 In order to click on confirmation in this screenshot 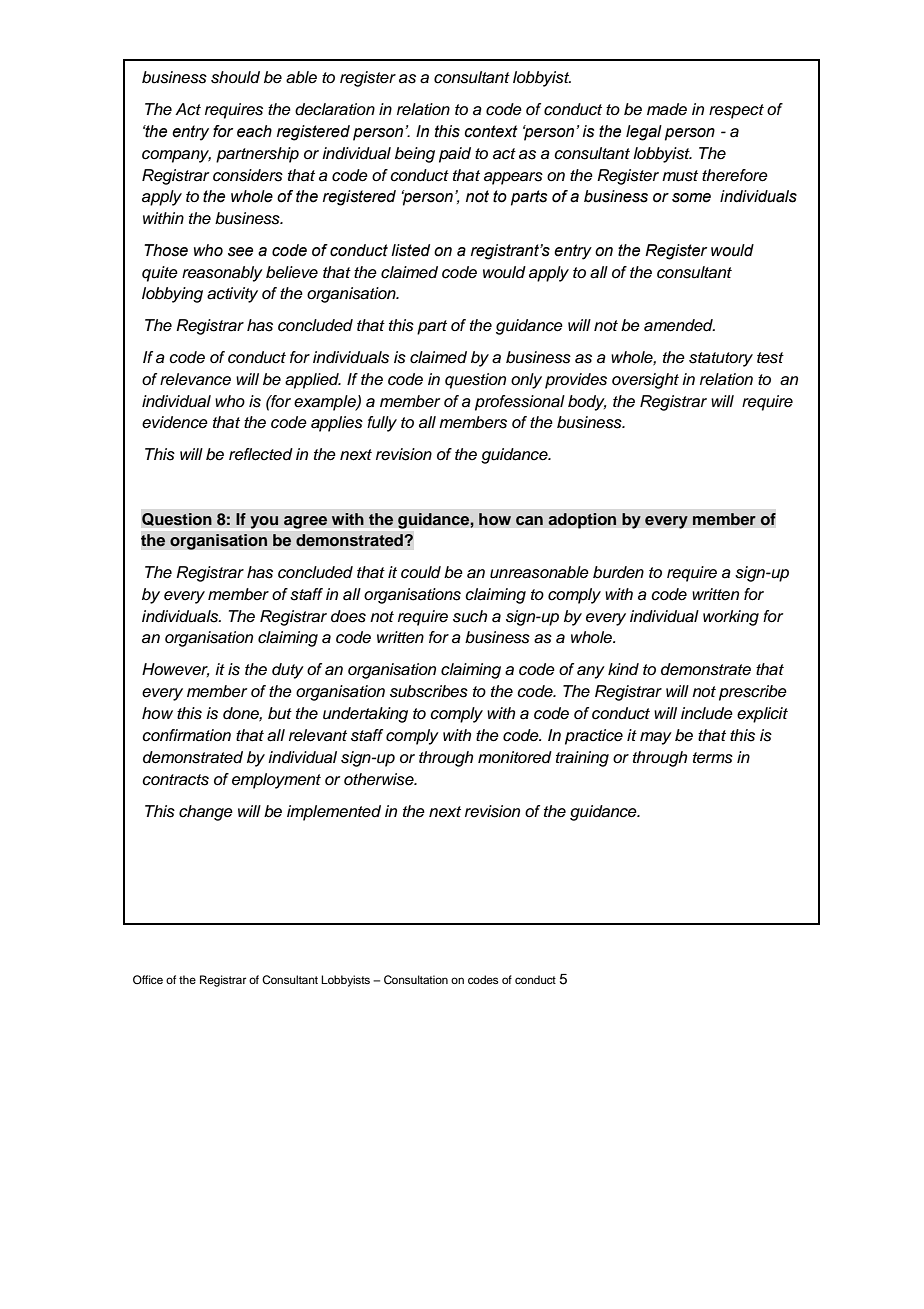, I will do `click(186, 735)`.
